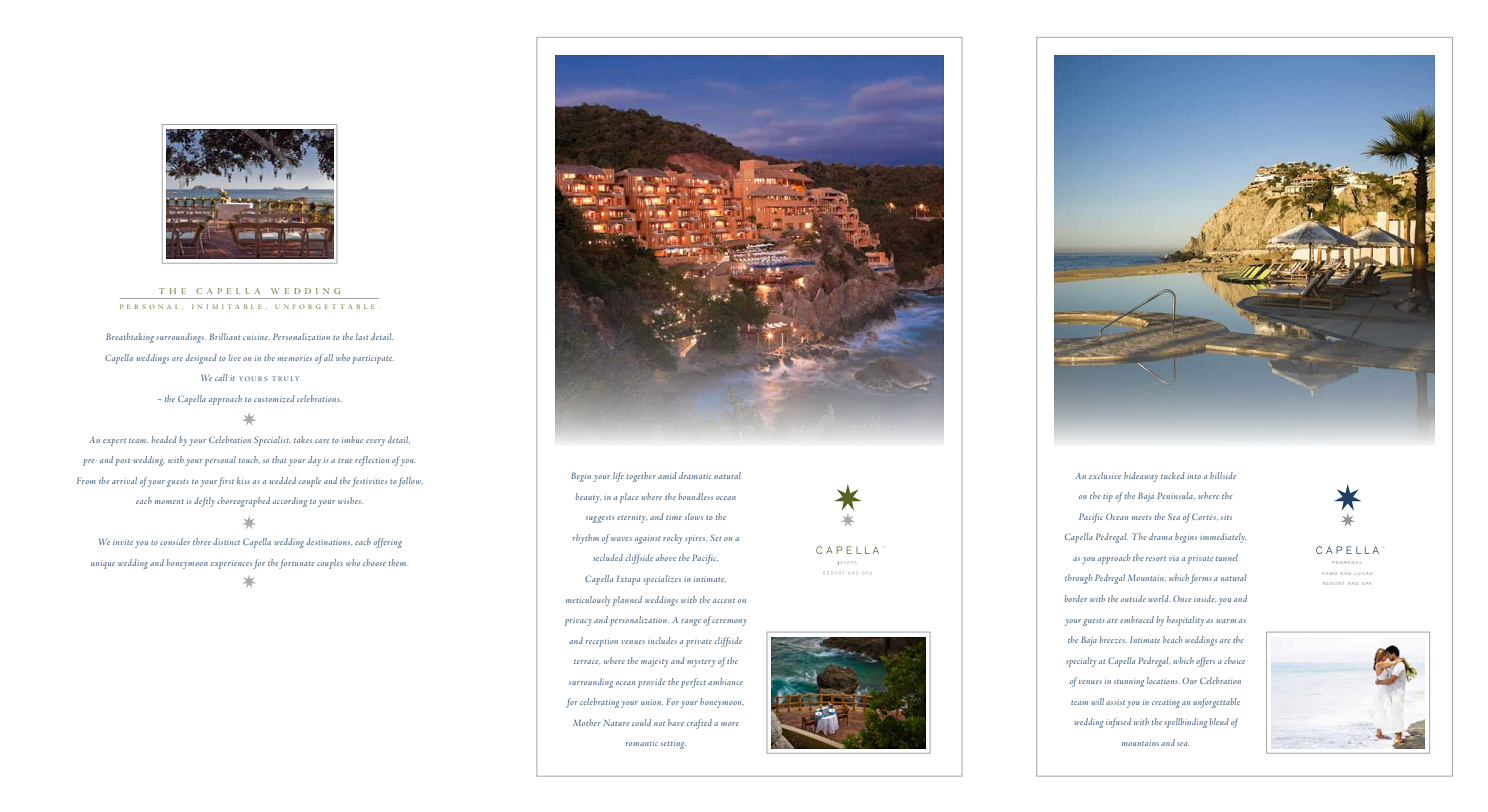  Describe the element at coordinates (1076, 598) in the page. I see `border` at that location.
